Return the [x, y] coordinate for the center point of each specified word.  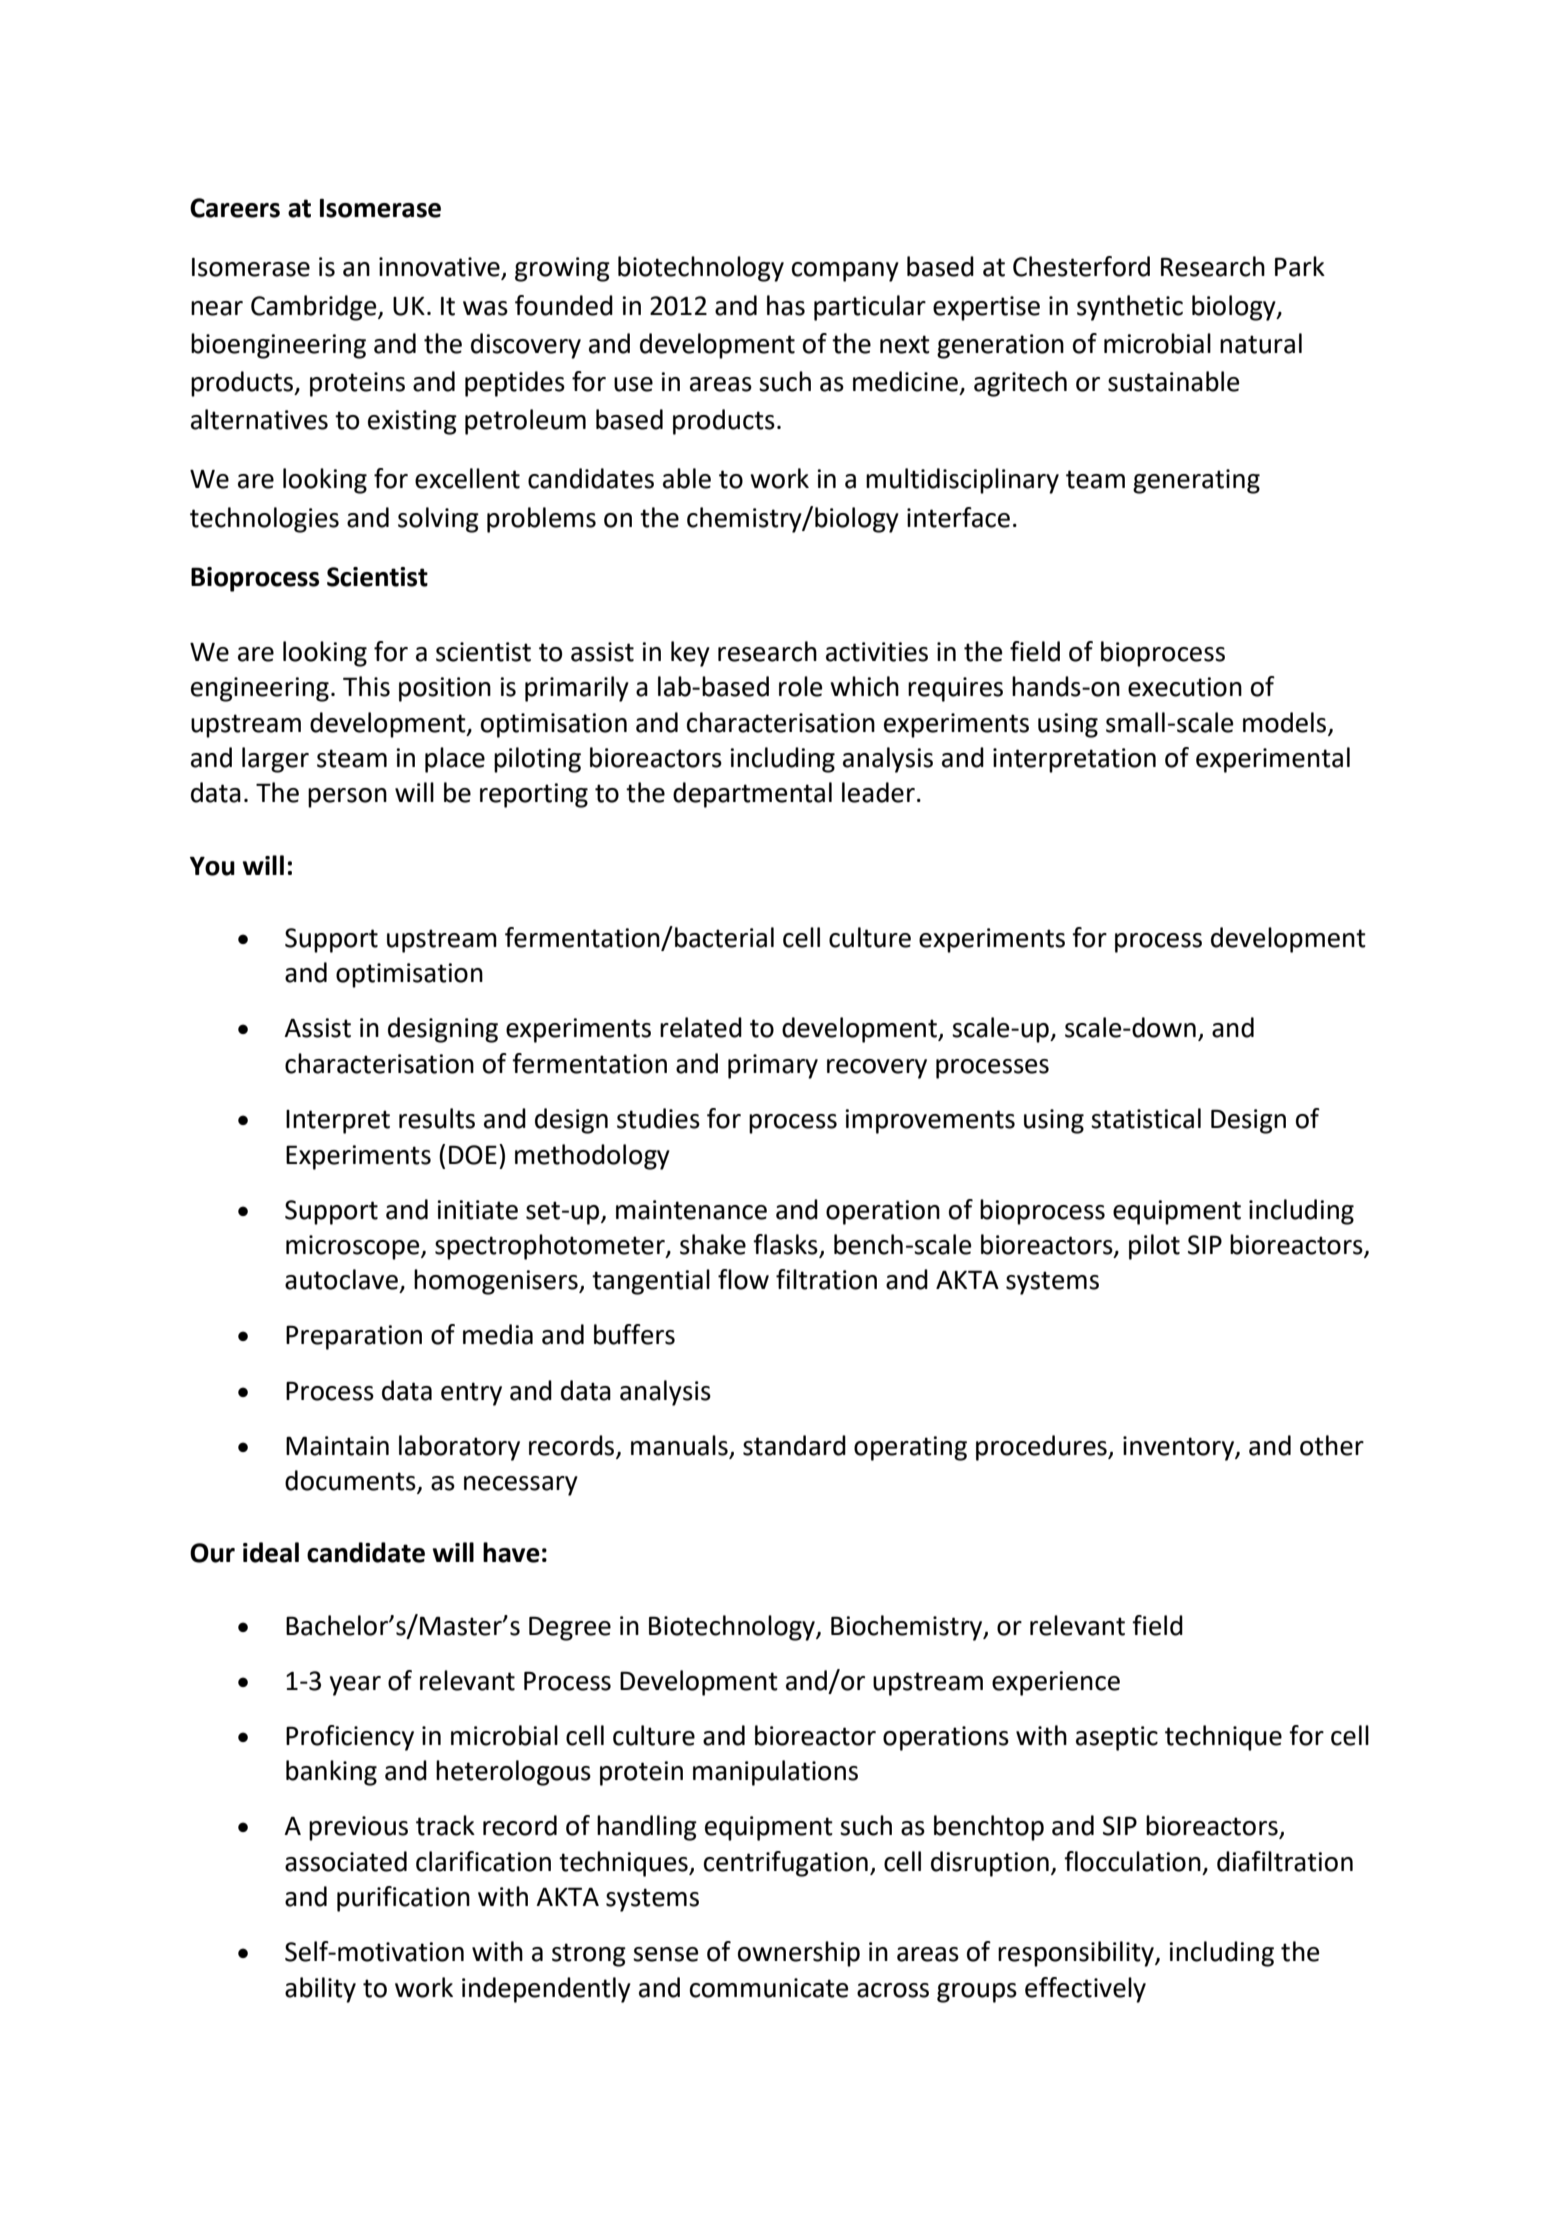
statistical [1146, 1118]
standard [794, 1445]
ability [320, 1990]
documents [351, 1481]
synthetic [1130, 308]
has [786, 305]
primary [773, 1066]
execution [1185, 687]
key [690, 654]
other [1332, 1445]
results [437, 1118]
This [366, 686]
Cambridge [315, 308]
